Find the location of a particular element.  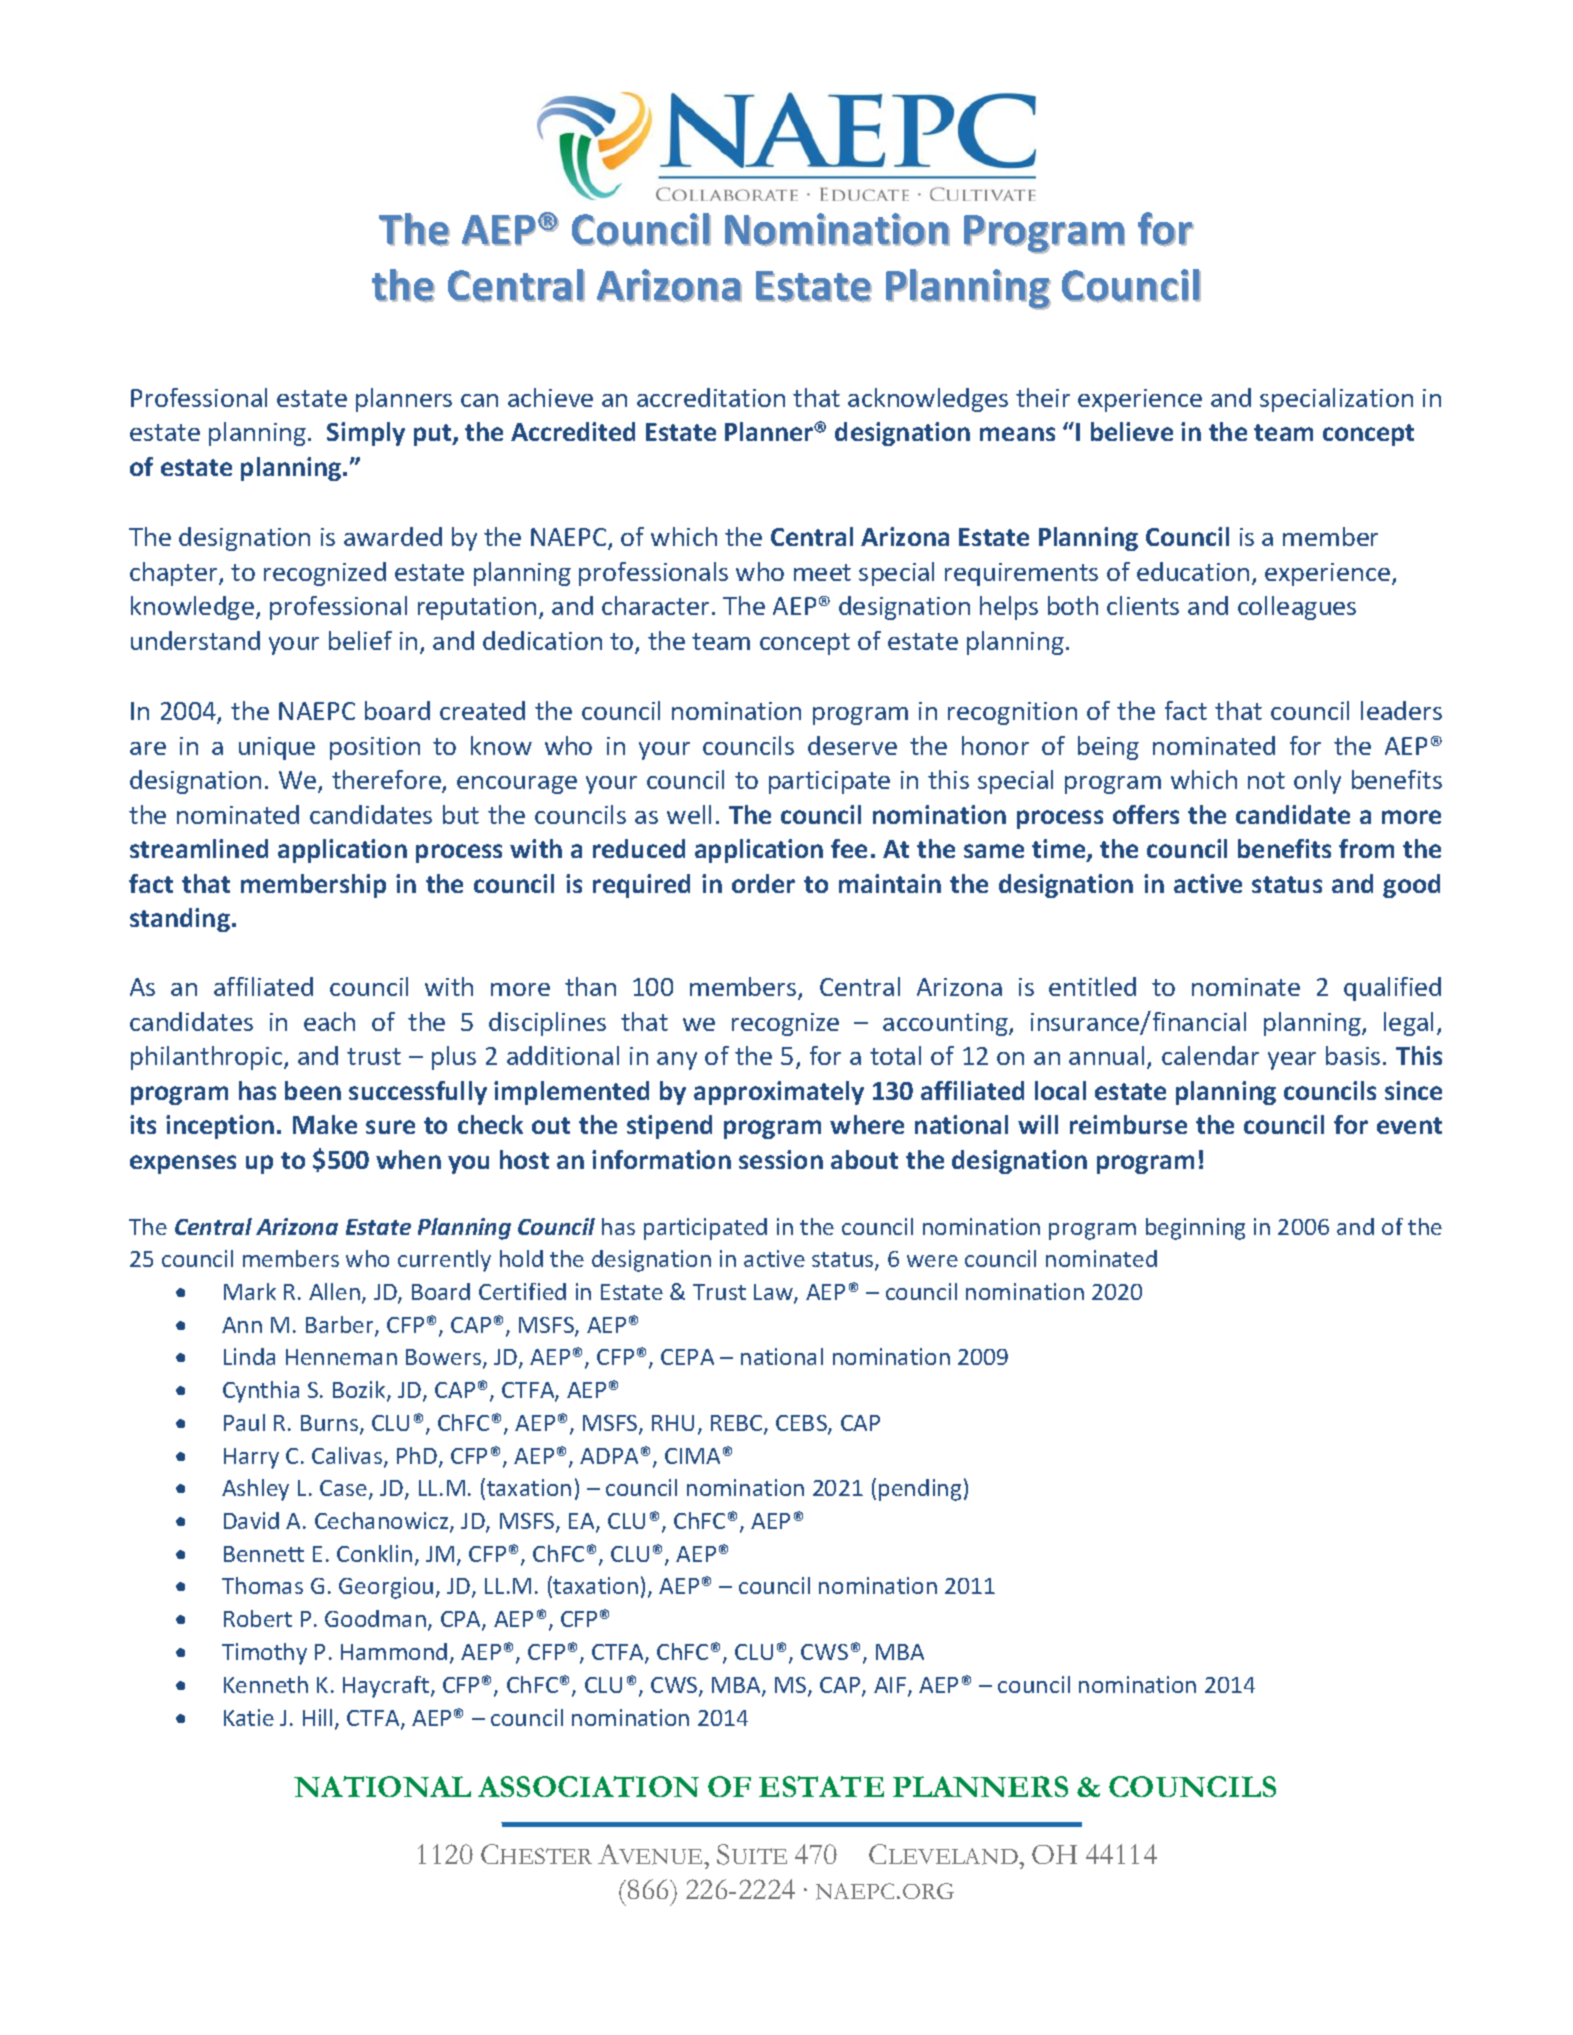

Hill is located at coordinates (317, 1717).
